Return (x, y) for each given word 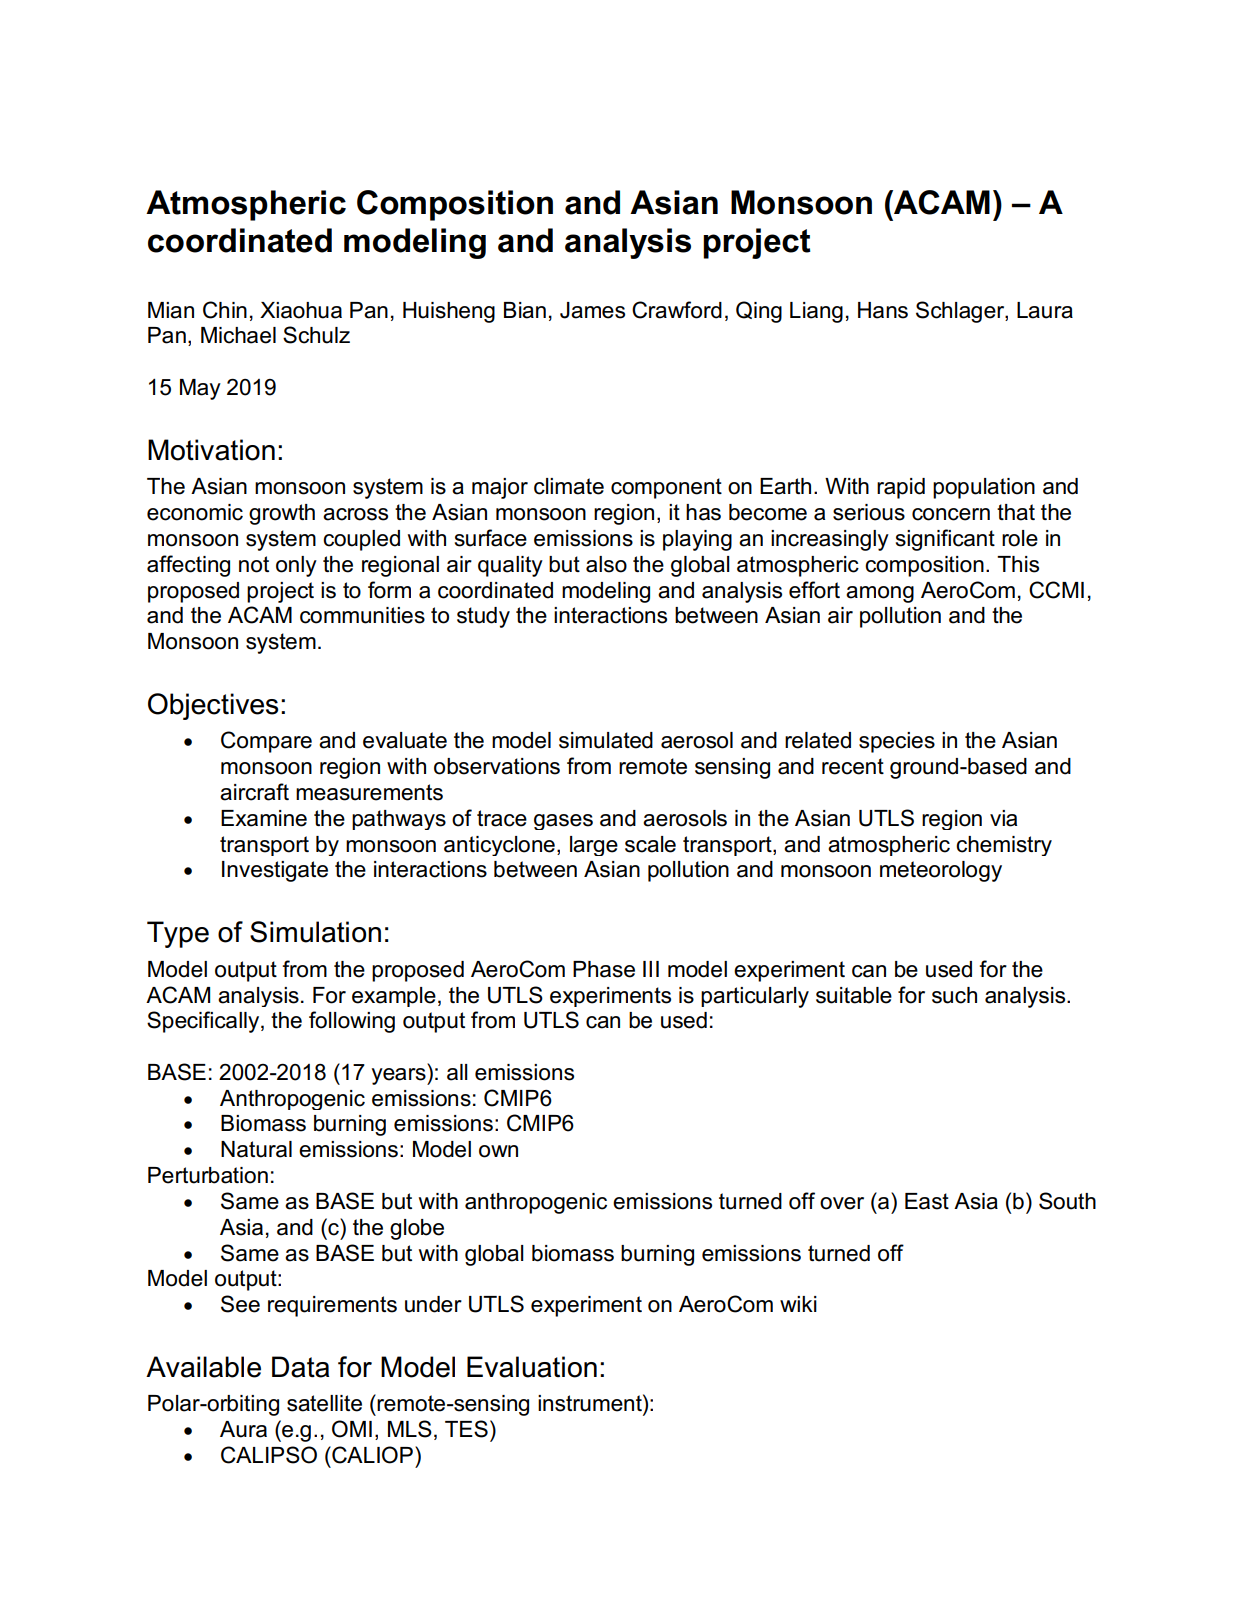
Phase (604, 969)
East (927, 1201)
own (498, 1151)
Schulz (316, 335)
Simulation (315, 932)
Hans (883, 310)
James (592, 310)
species (897, 742)
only (296, 566)
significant (945, 540)
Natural (256, 1149)
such (954, 995)
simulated (606, 740)
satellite (324, 1403)
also (606, 564)
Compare (266, 742)
